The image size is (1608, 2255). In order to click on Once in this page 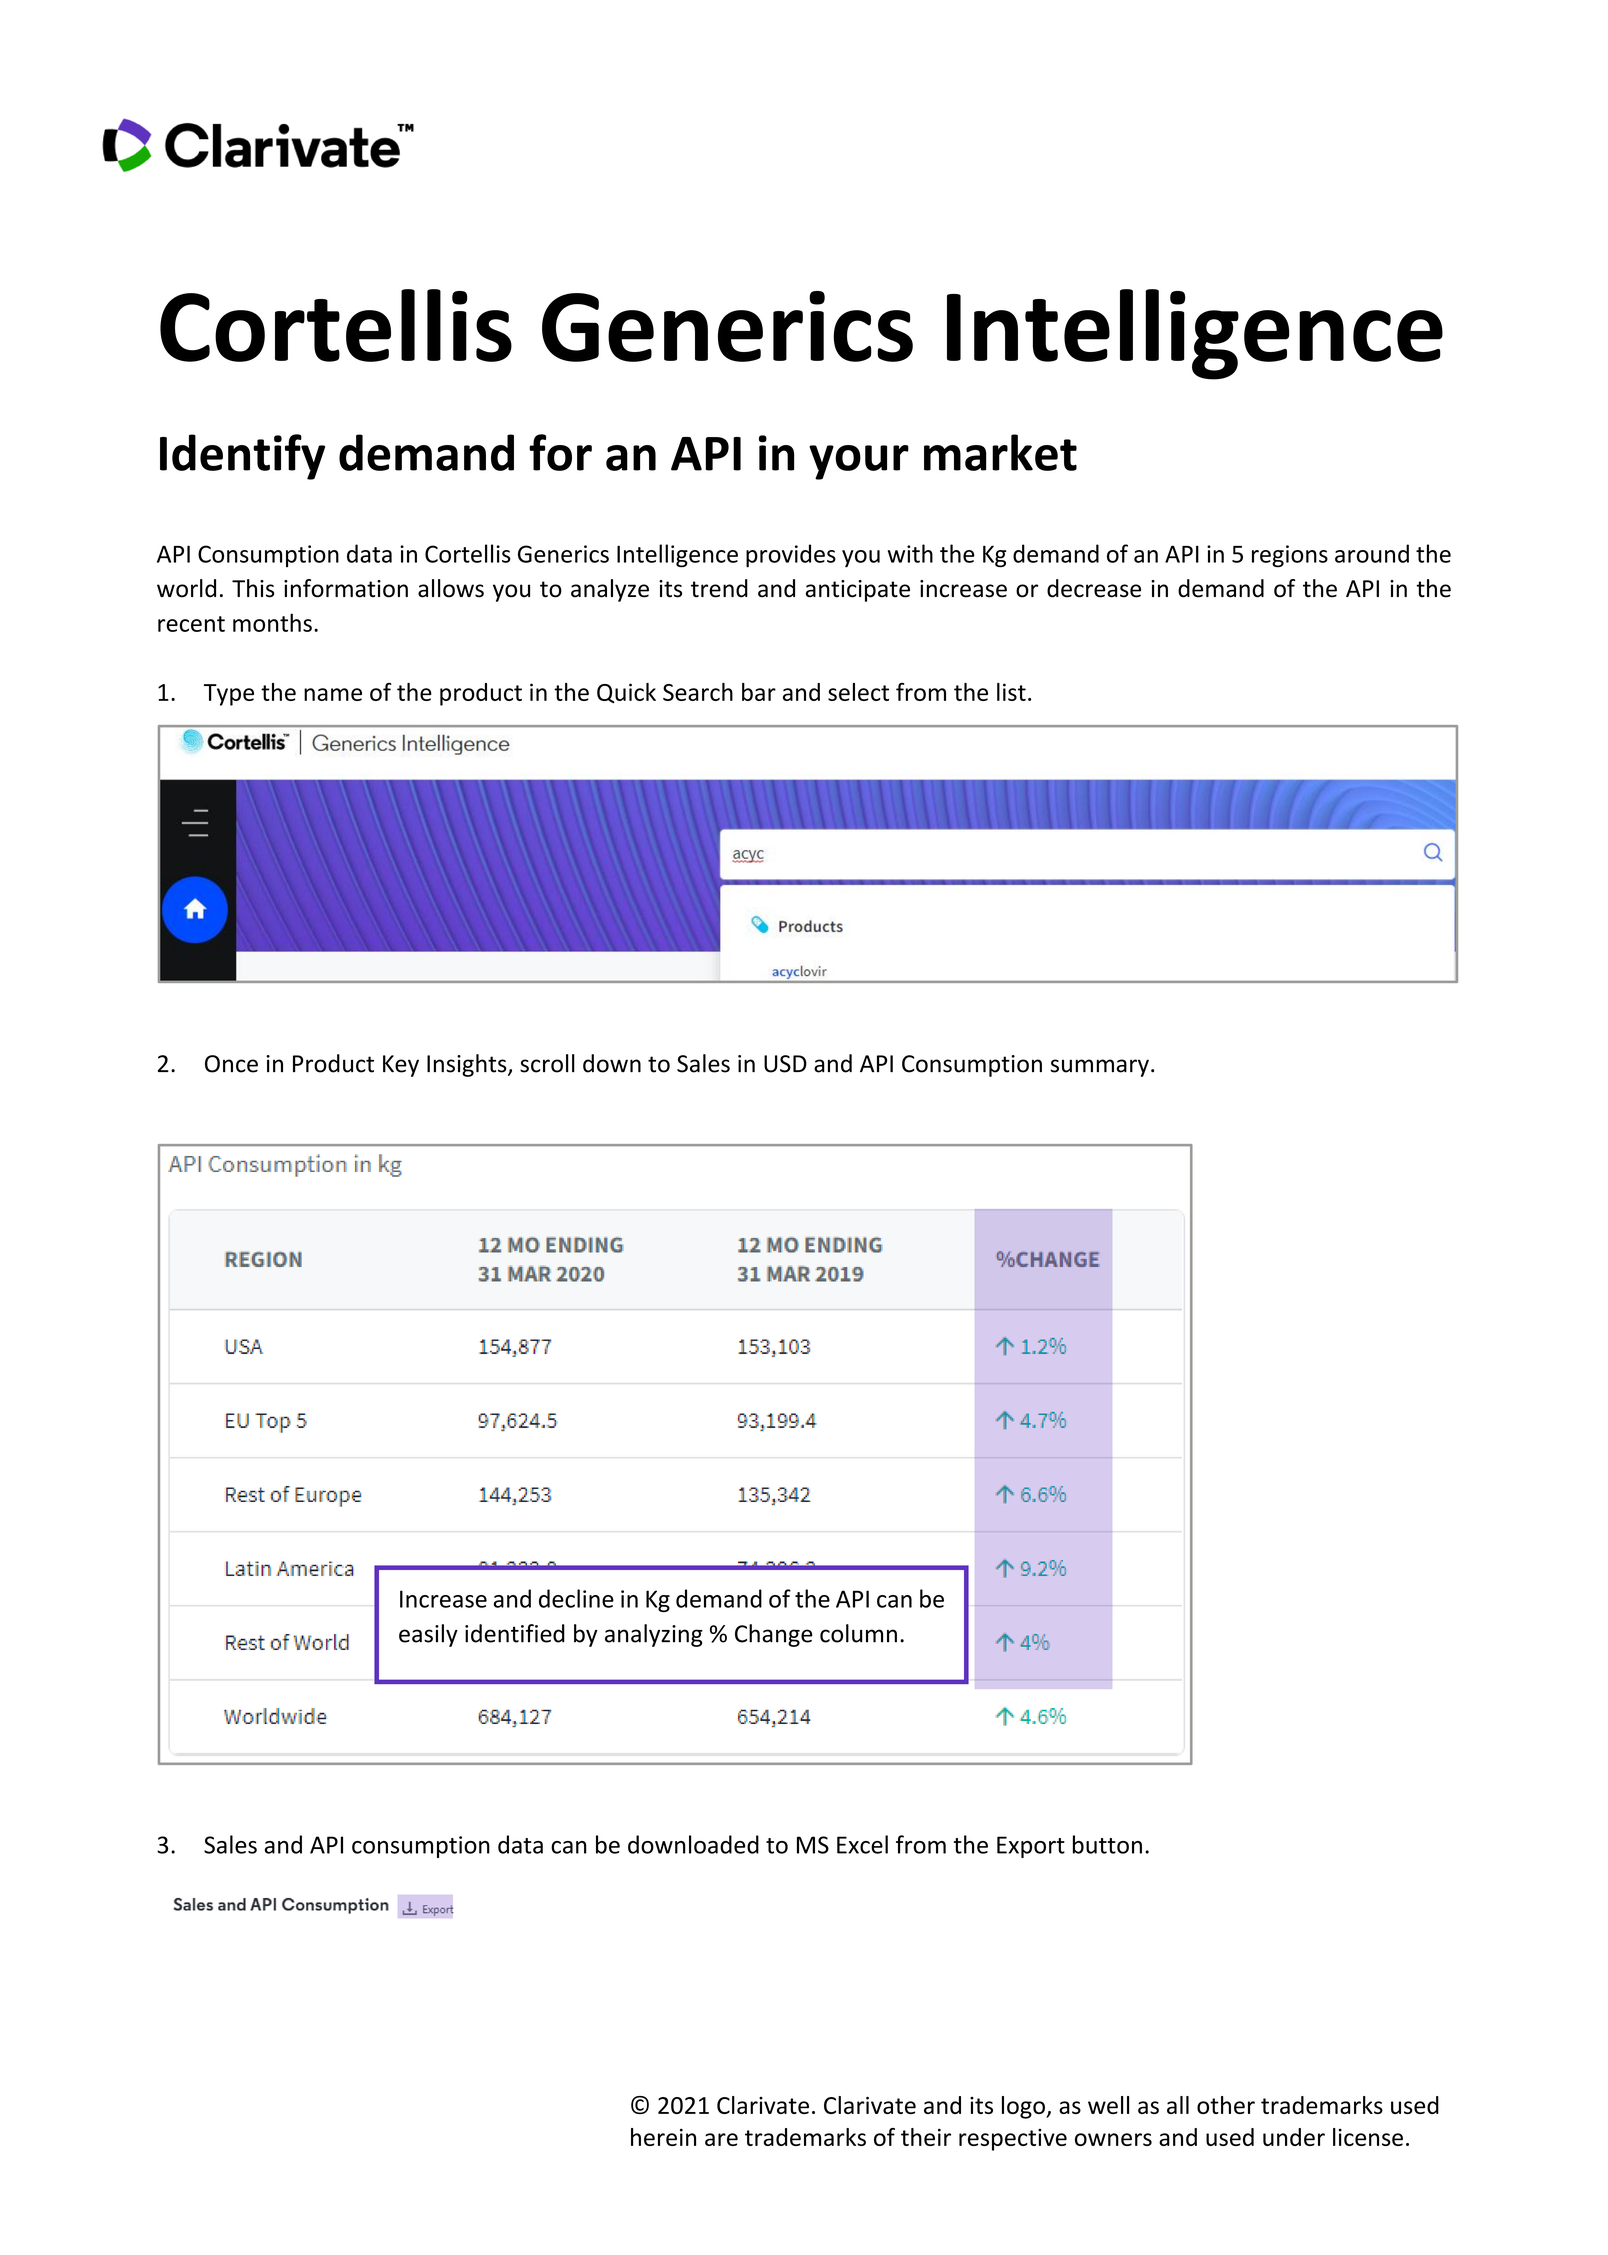, I will do `click(231, 1064)`.
